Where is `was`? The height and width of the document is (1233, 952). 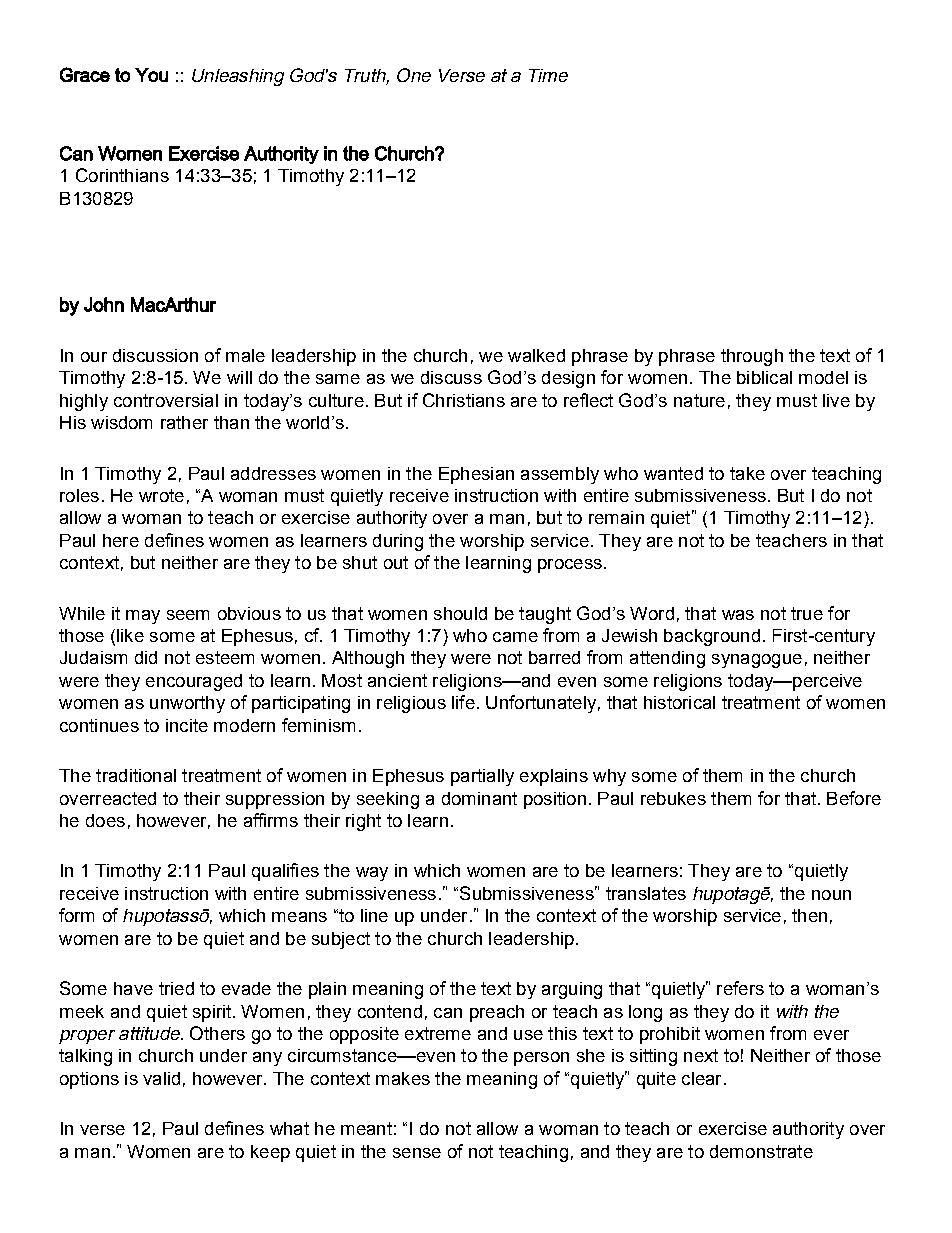 was is located at coordinates (738, 615).
